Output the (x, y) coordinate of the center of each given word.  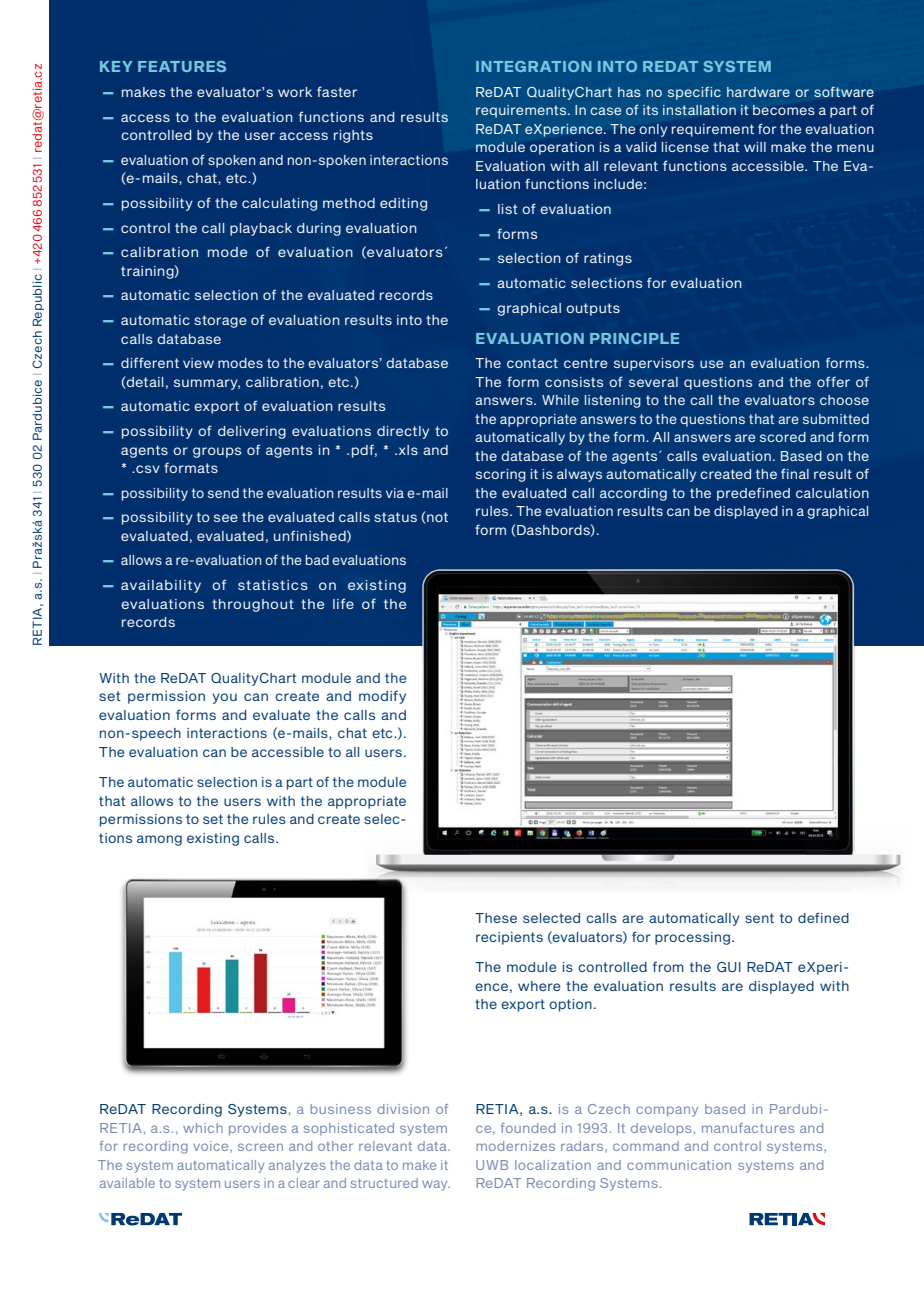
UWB (492, 1165)
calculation (832, 493)
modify (382, 697)
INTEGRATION (534, 66)
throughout (253, 605)
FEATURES (182, 66)
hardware (758, 92)
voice (212, 1147)
